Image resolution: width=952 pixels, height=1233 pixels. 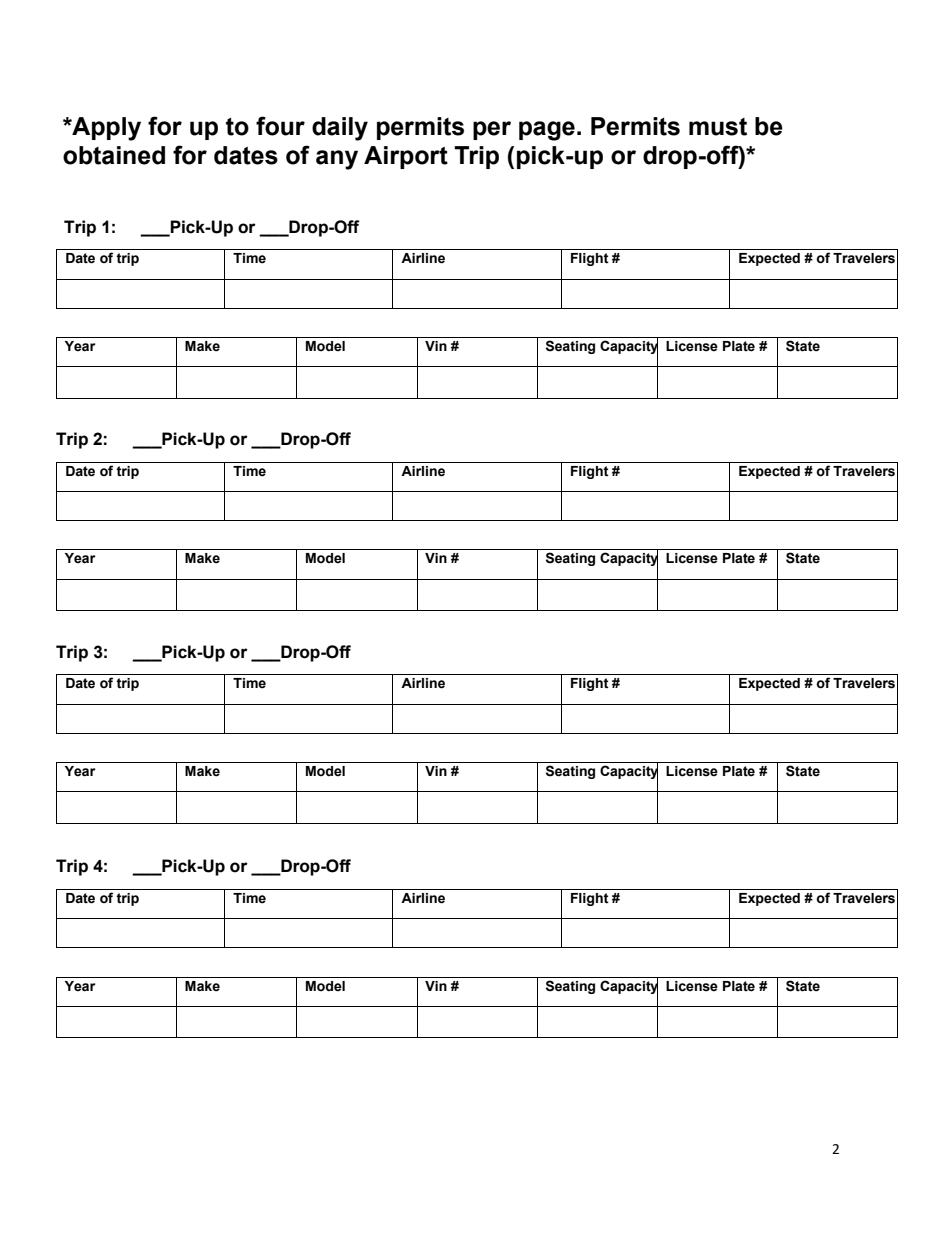 I want to click on any, so click(x=337, y=160).
